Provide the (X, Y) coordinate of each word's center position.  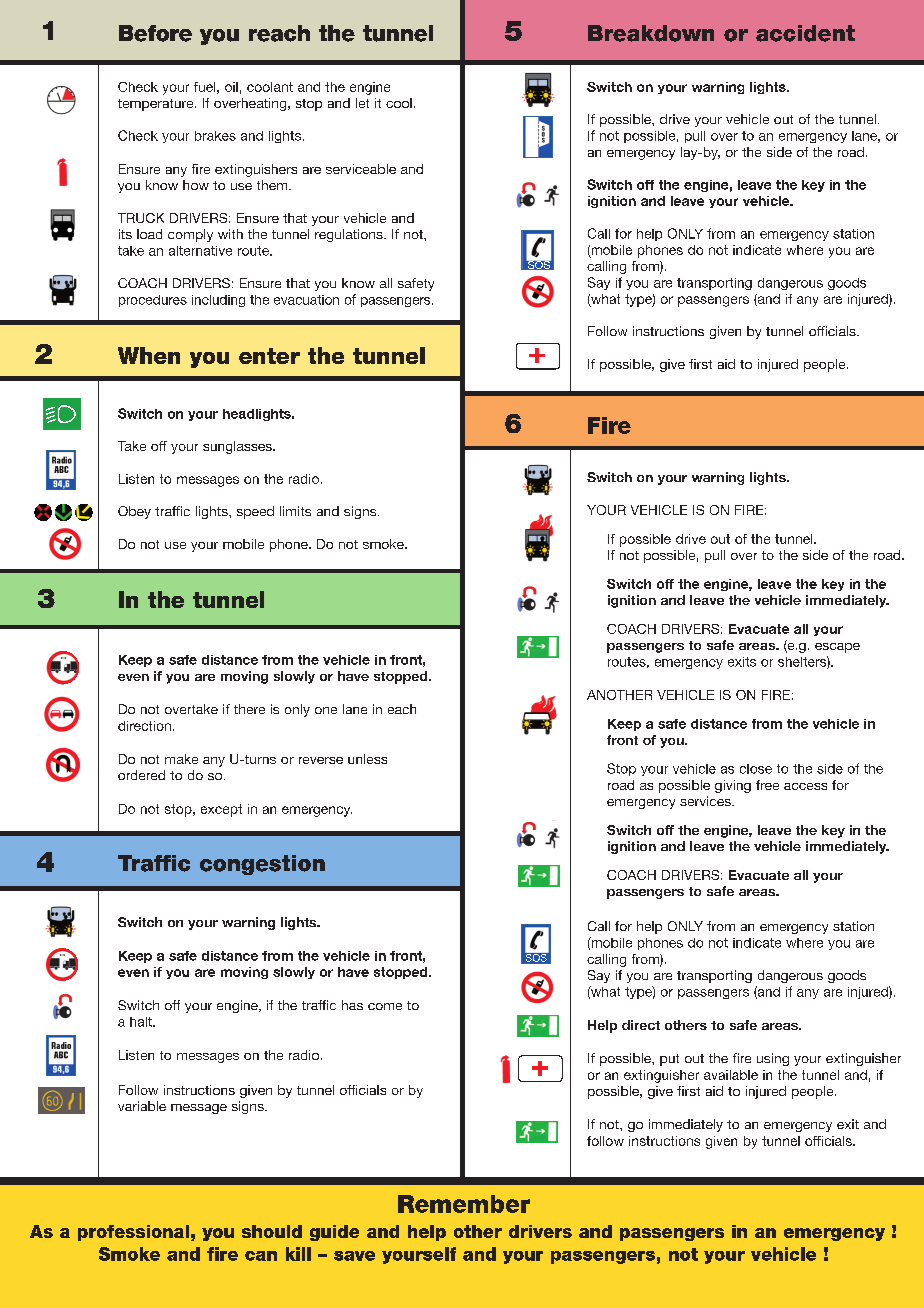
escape (837, 648)
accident (805, 33)
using (773, 1059)
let (362, 103)
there (249, 709)
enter (269, 356)
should (272, 1231)
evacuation (306, 300)
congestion (262, 865)
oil (231, 87)
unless (367, 759)
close (756, 769)
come (385, 1006)
